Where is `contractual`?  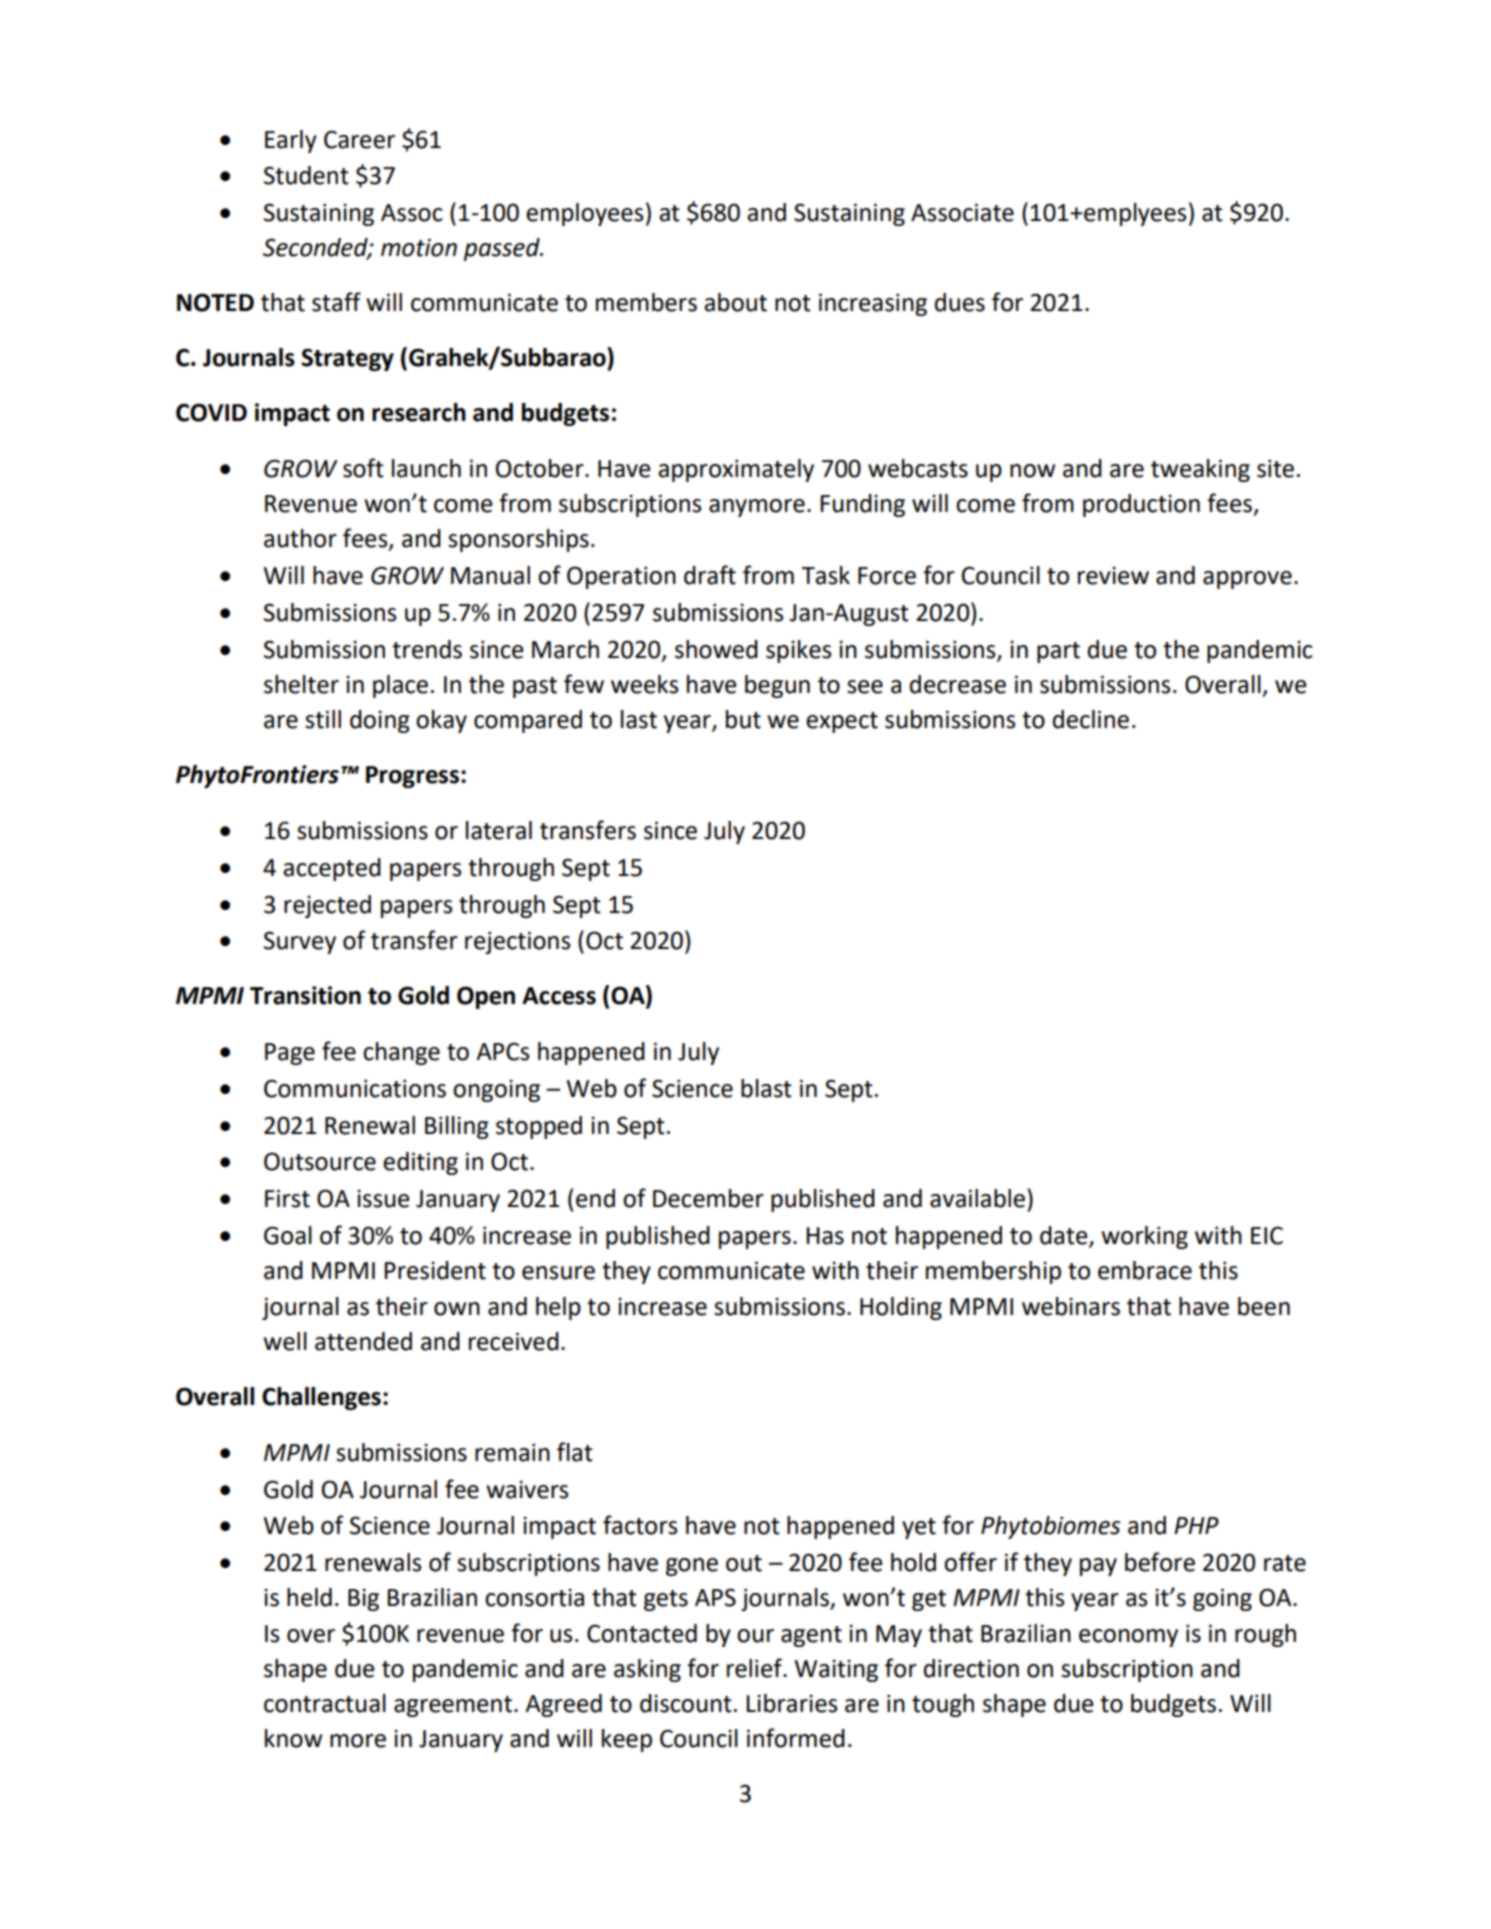 contractual is located at coordinates (325, 1703).
